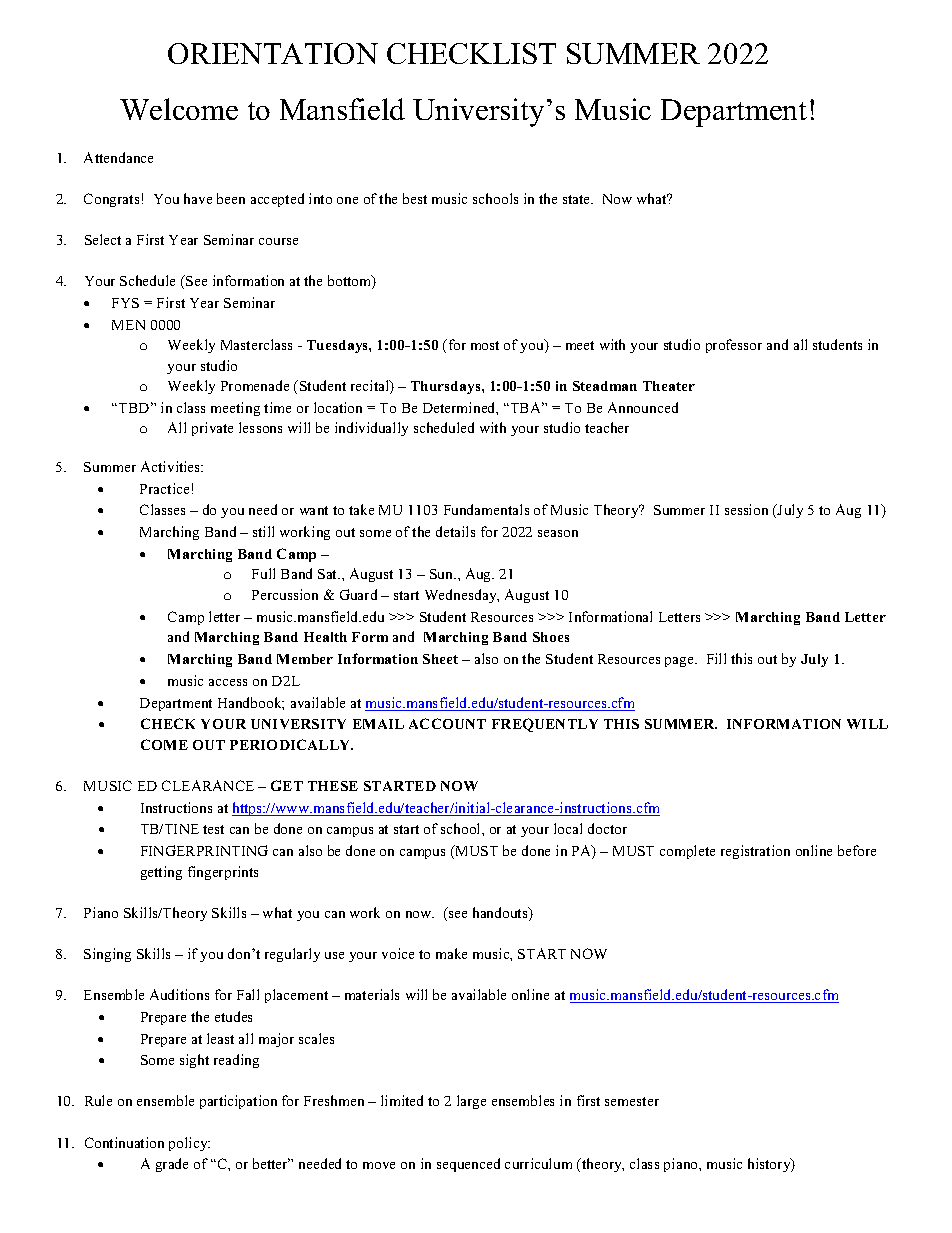 This screenshot has width=952, height=1233. I want to click on policy, so click(189, 1144).
